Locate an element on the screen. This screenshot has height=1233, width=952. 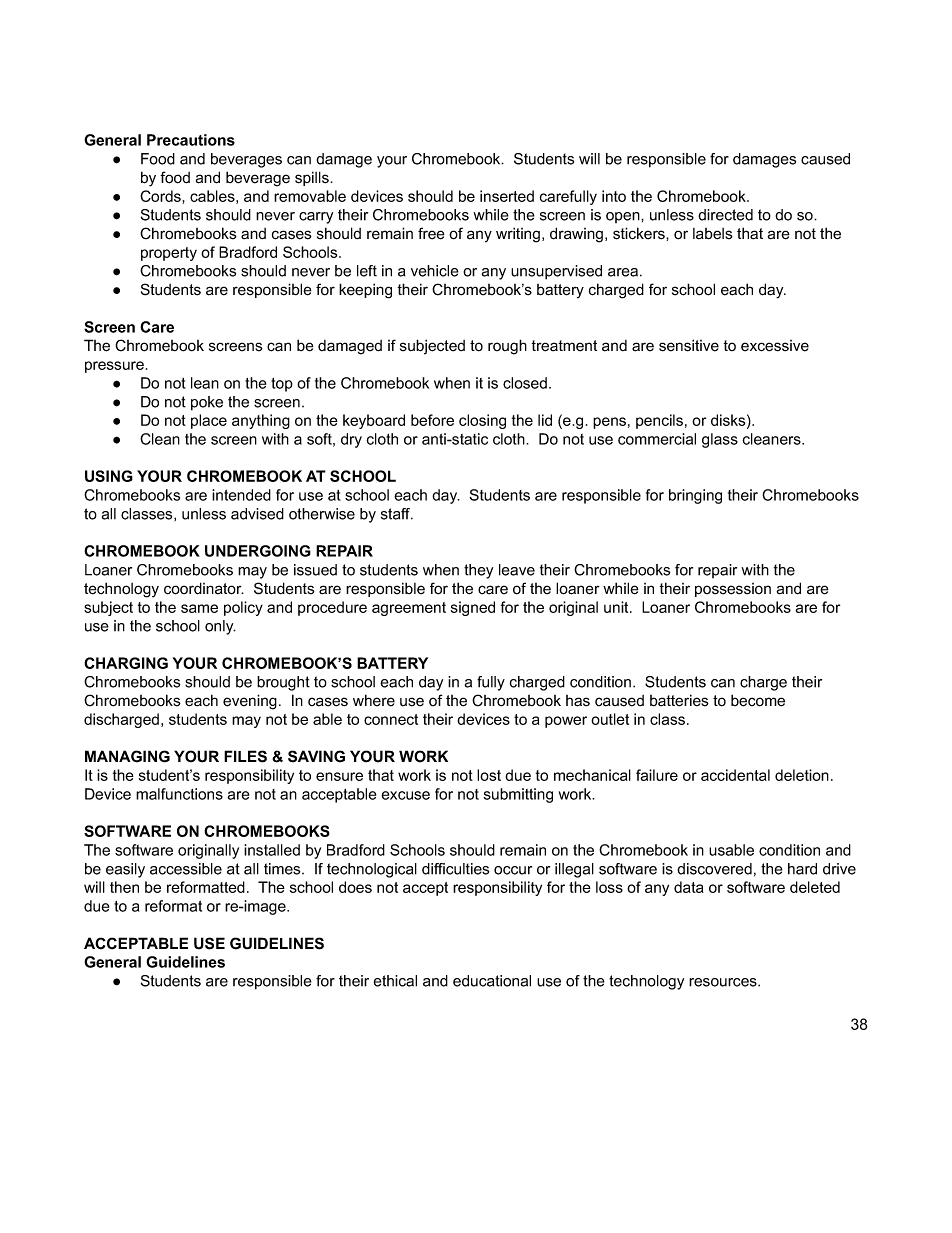
then is located at coordinates (124, 887).
